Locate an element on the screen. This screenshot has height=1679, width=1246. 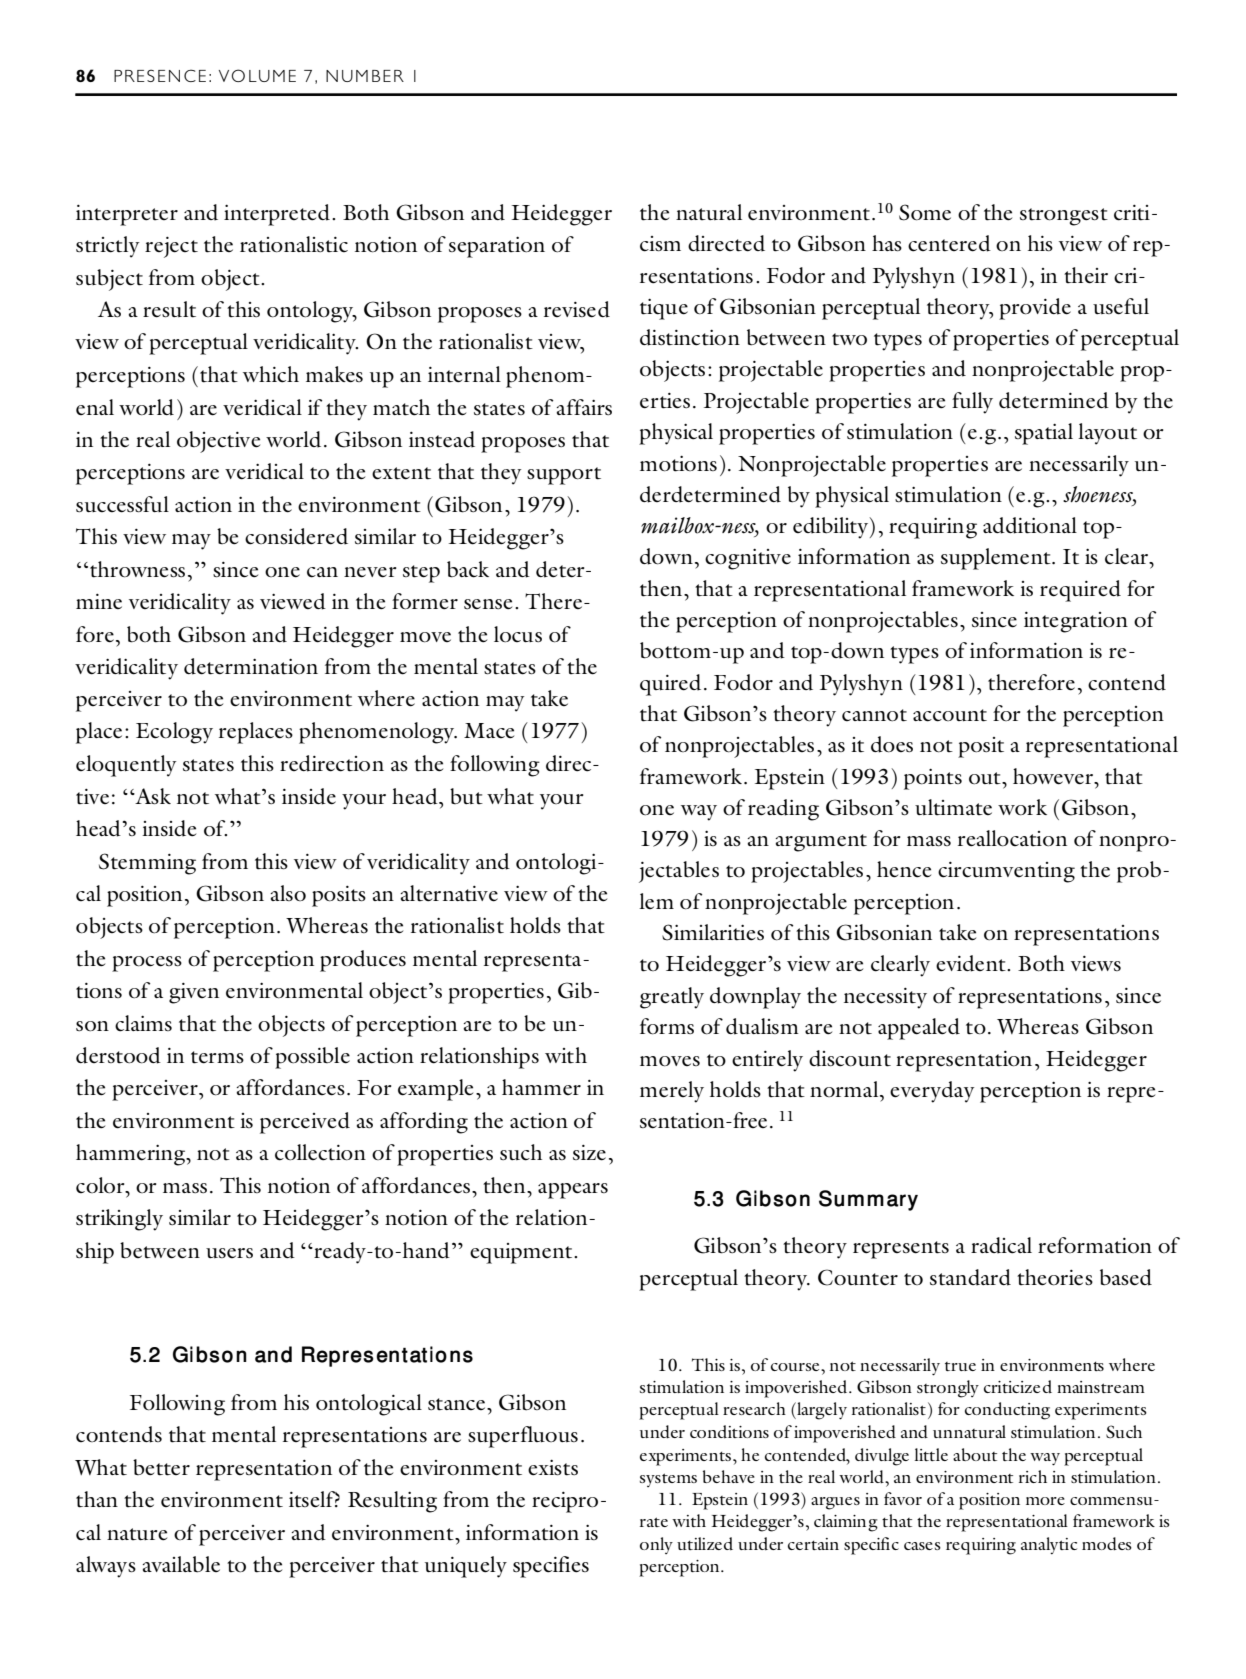
centered is located at coordinates (949, 243).
